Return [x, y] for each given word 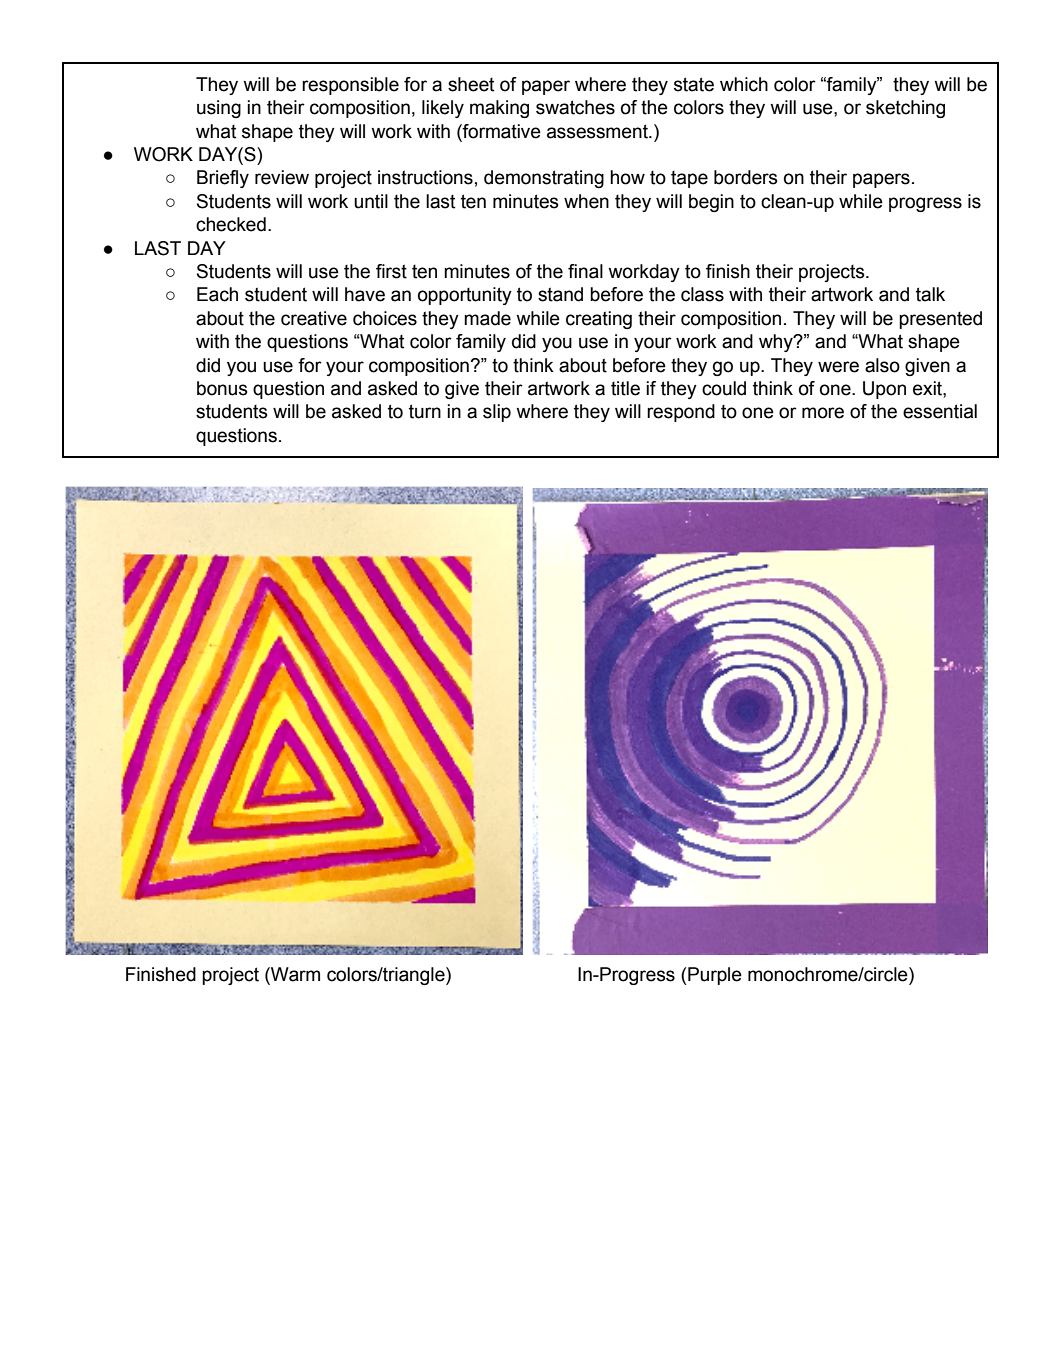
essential [940, 411]
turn [425, 411]
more [823, 413]
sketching [905, 109]
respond [681, 413]
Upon [884, 390]
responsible [350, 86]
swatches [575, 107]
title [625, 388]
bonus [222, 388]
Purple [715, 976]
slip [497, 413]
